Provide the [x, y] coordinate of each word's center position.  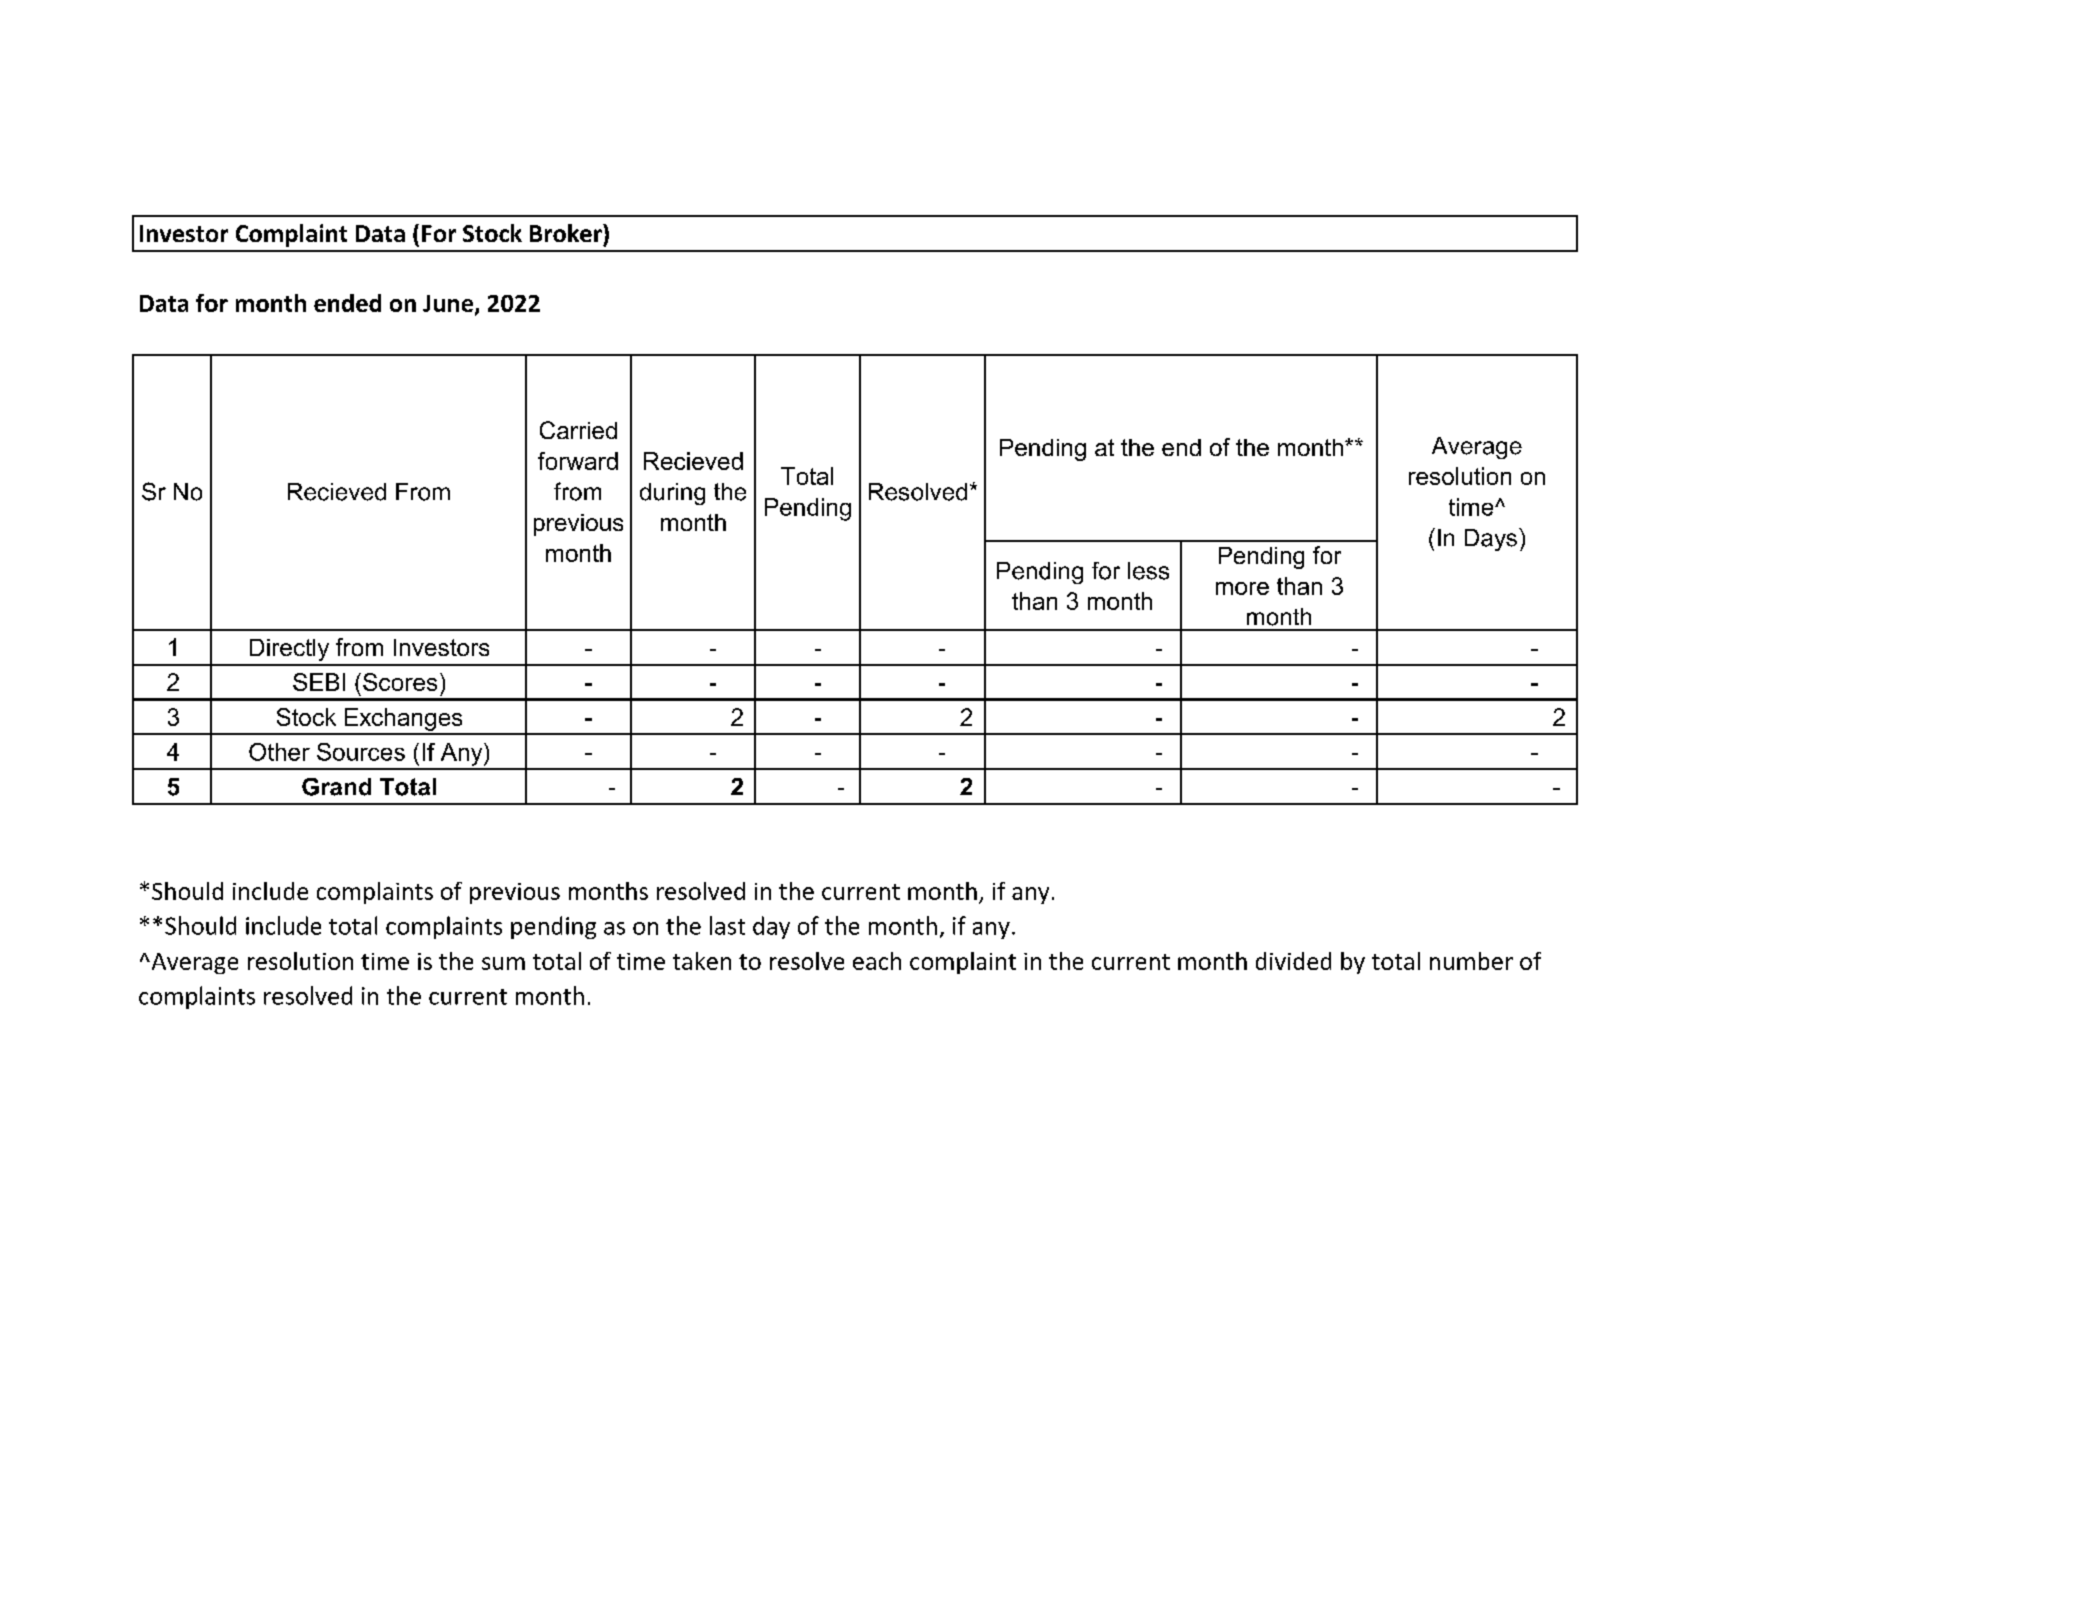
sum [503, 963]
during [672, 494]
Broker [567, 233]
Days [1491, 540]
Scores [400, 682]
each [877, 961]
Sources [361, 752]
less [1148, 571]
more [1242, 588]
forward [578, 461]
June [448, 303]
